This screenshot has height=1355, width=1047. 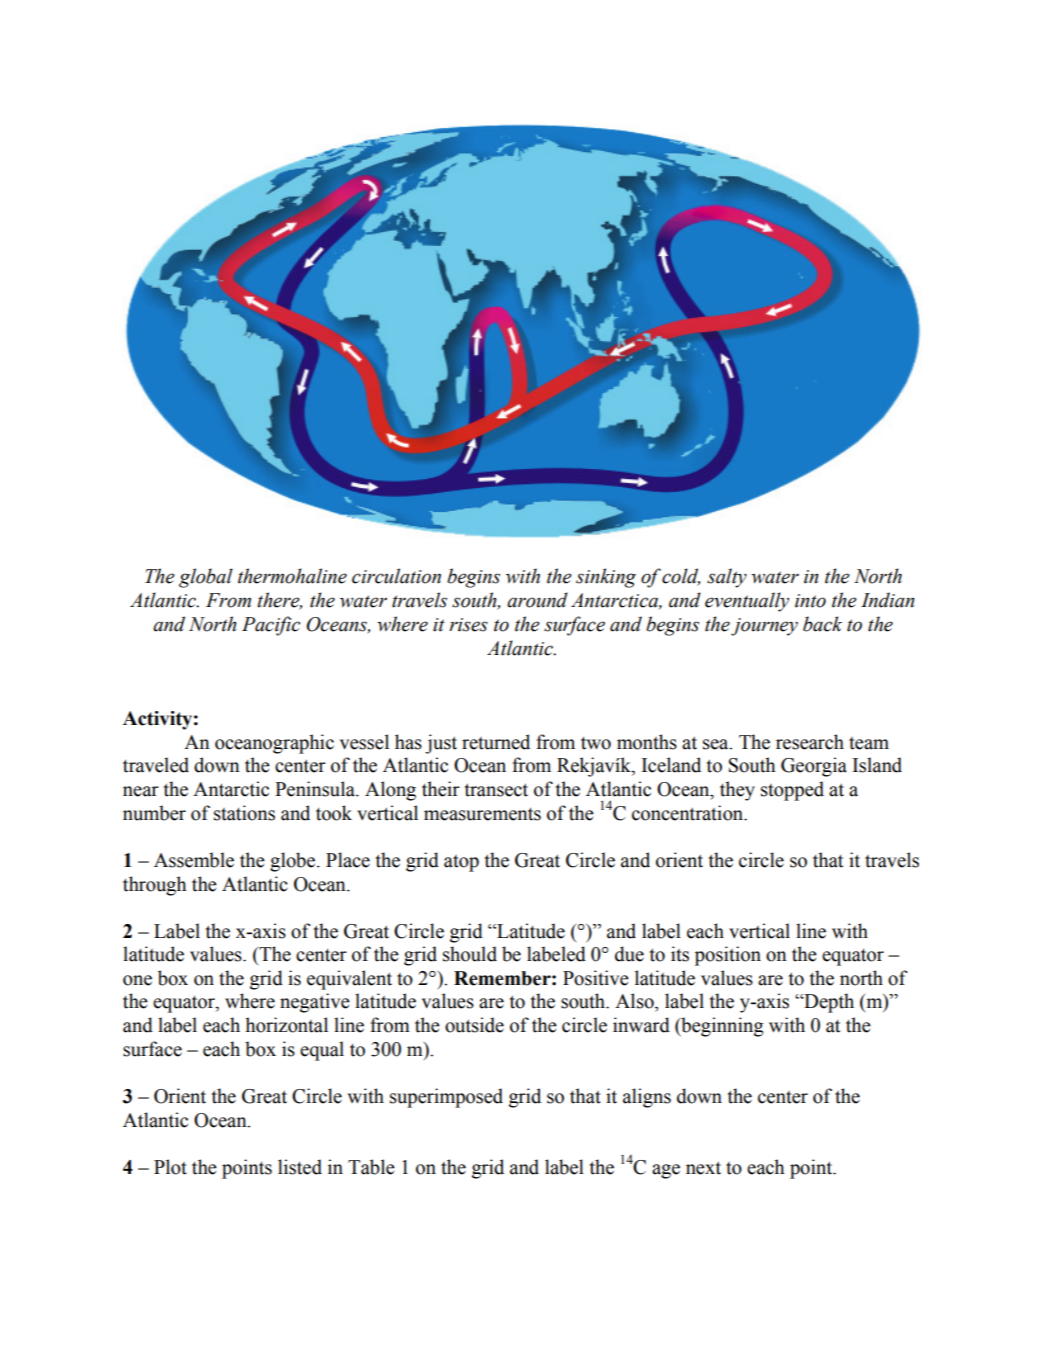 What do you see at coordinates (792, 791) in the screenshot?
I see `stopped` at bounding box center [792, 791].
